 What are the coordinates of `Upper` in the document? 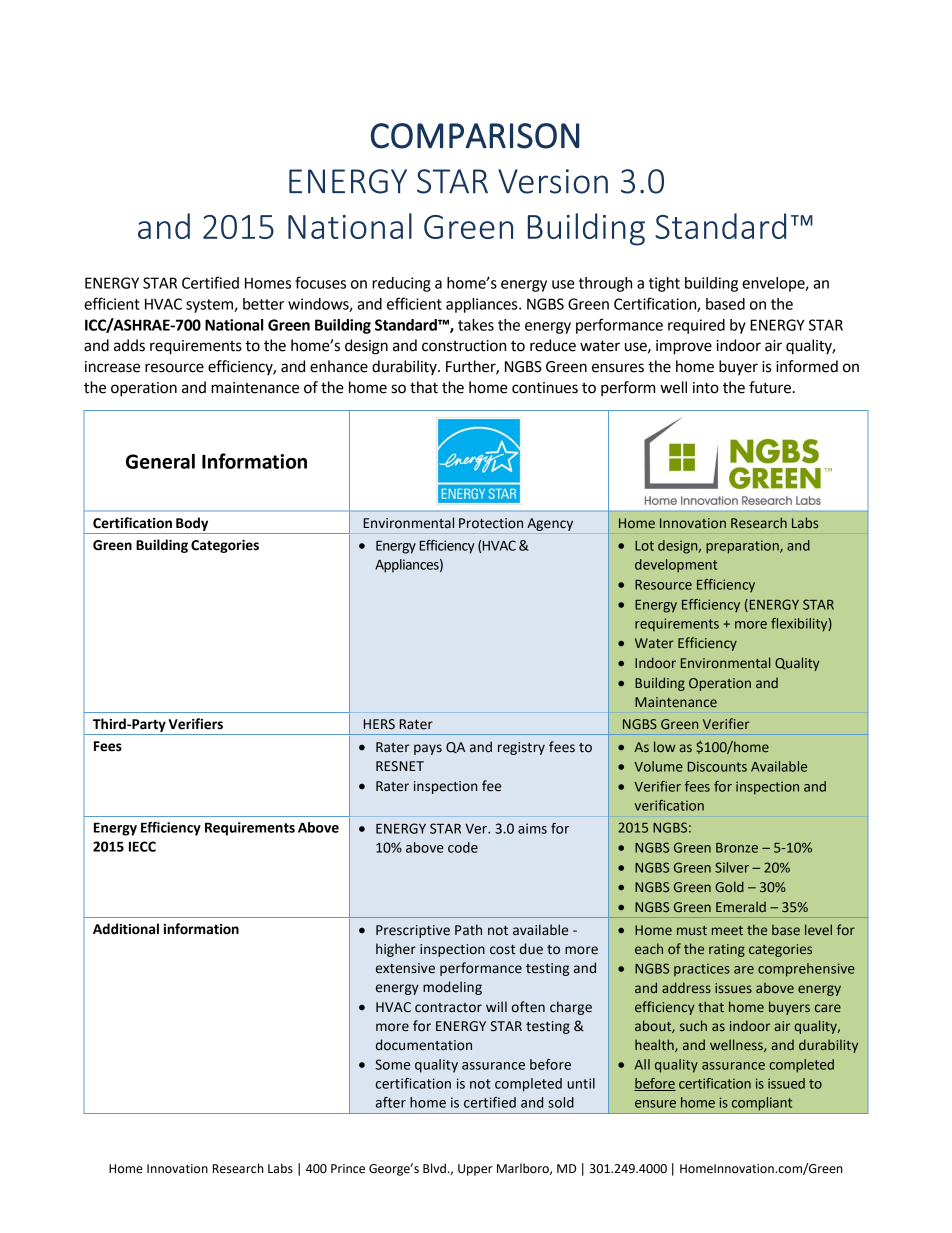 It's located at (475, 1170).
